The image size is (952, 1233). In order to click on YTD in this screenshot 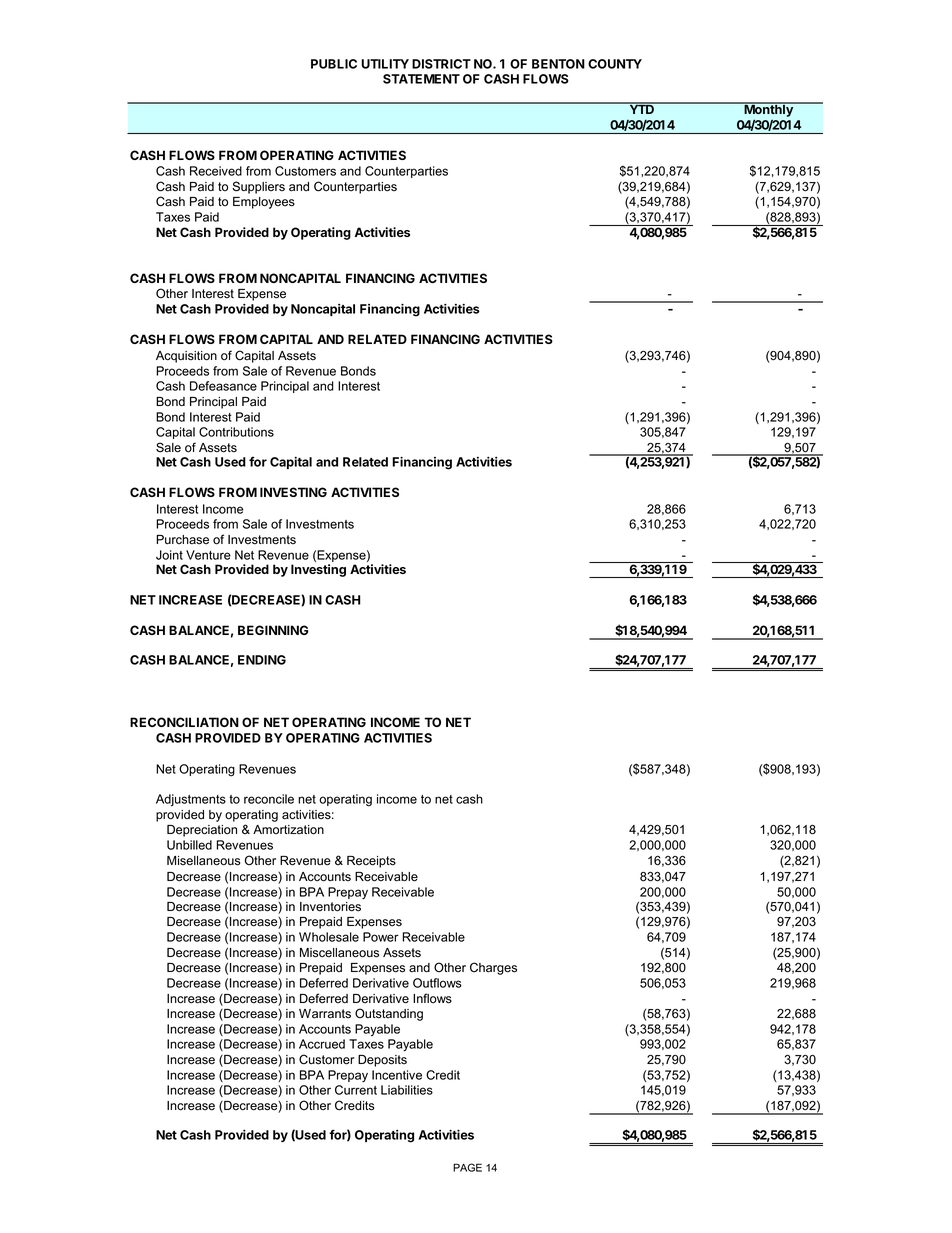, I will do `click(641, 108)`.
